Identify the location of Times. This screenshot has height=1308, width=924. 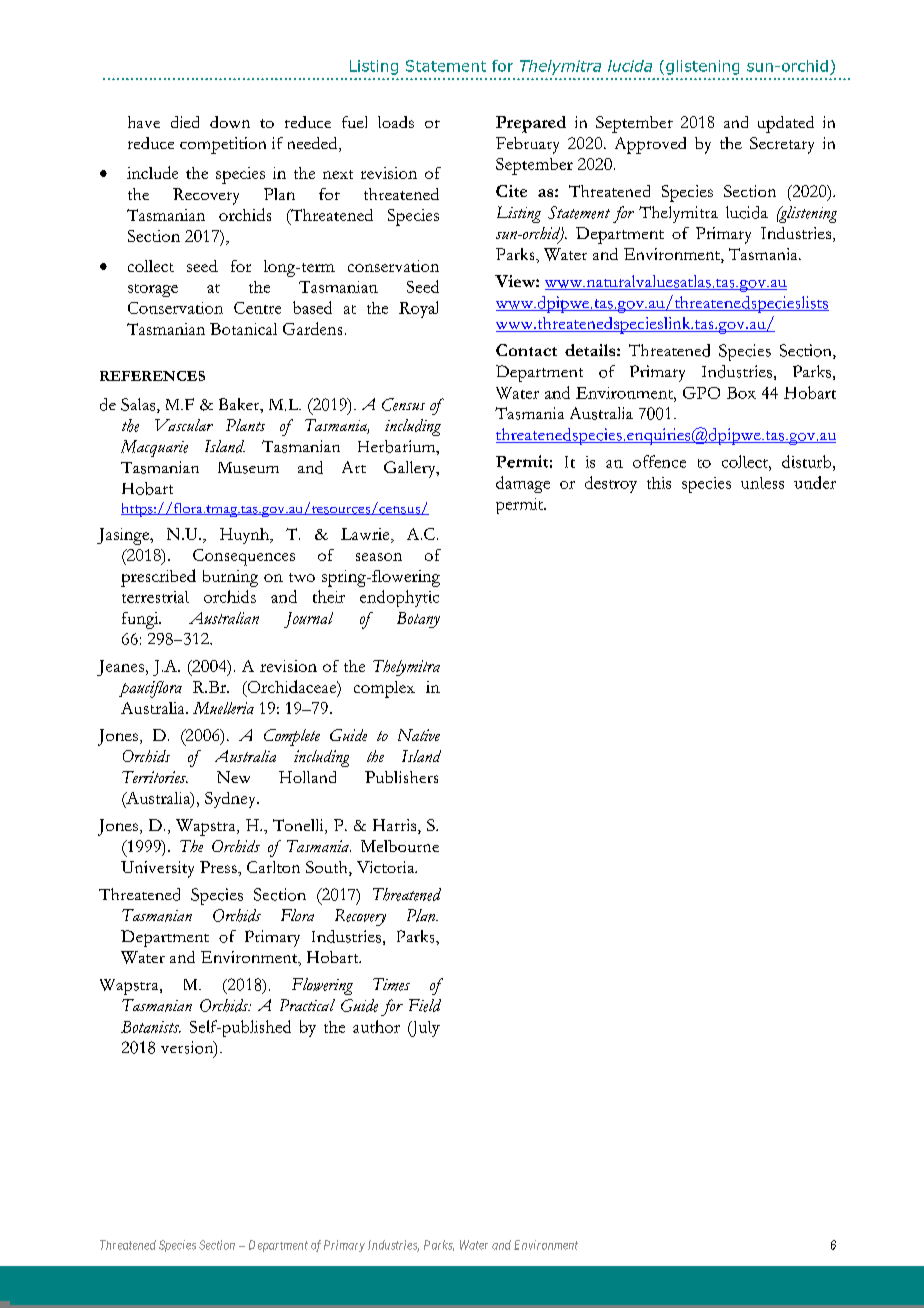
(391, 984).
